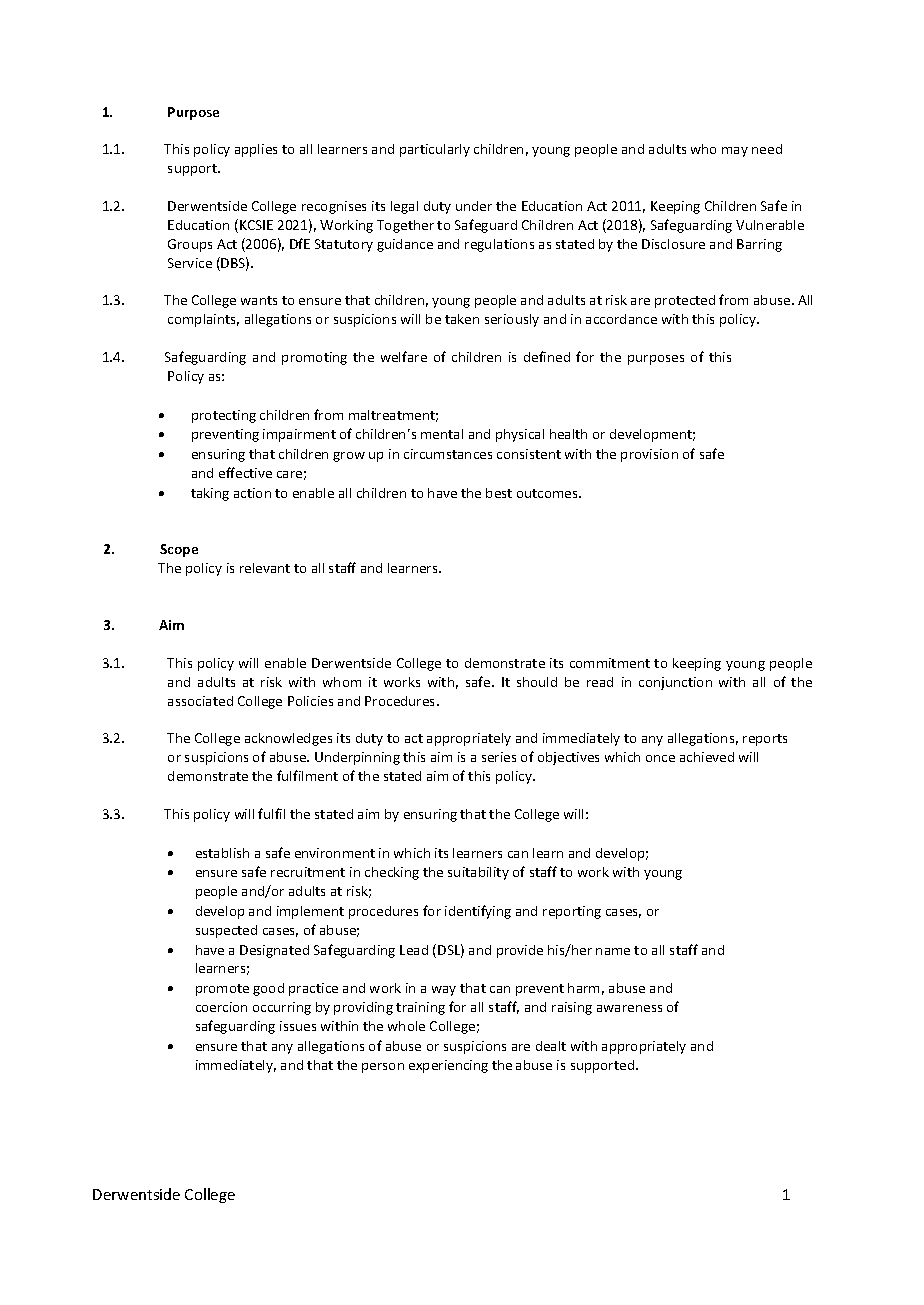  Describe the element at coordinates (537, 682) in the document. I see `should` at that location.
